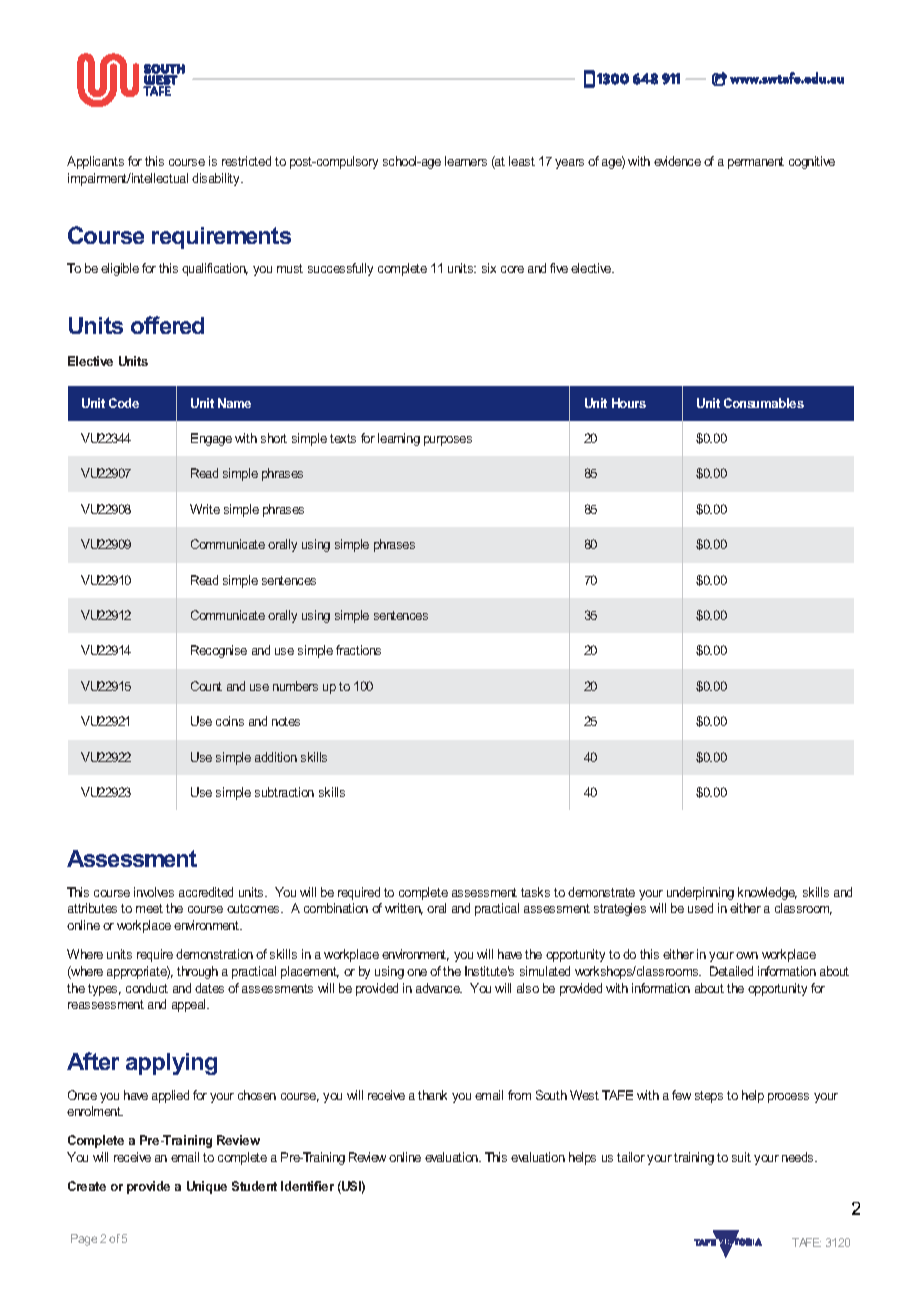  Describe the element at coordinates (207, 1187) in the screenshot. I see `Unique` at that location.
